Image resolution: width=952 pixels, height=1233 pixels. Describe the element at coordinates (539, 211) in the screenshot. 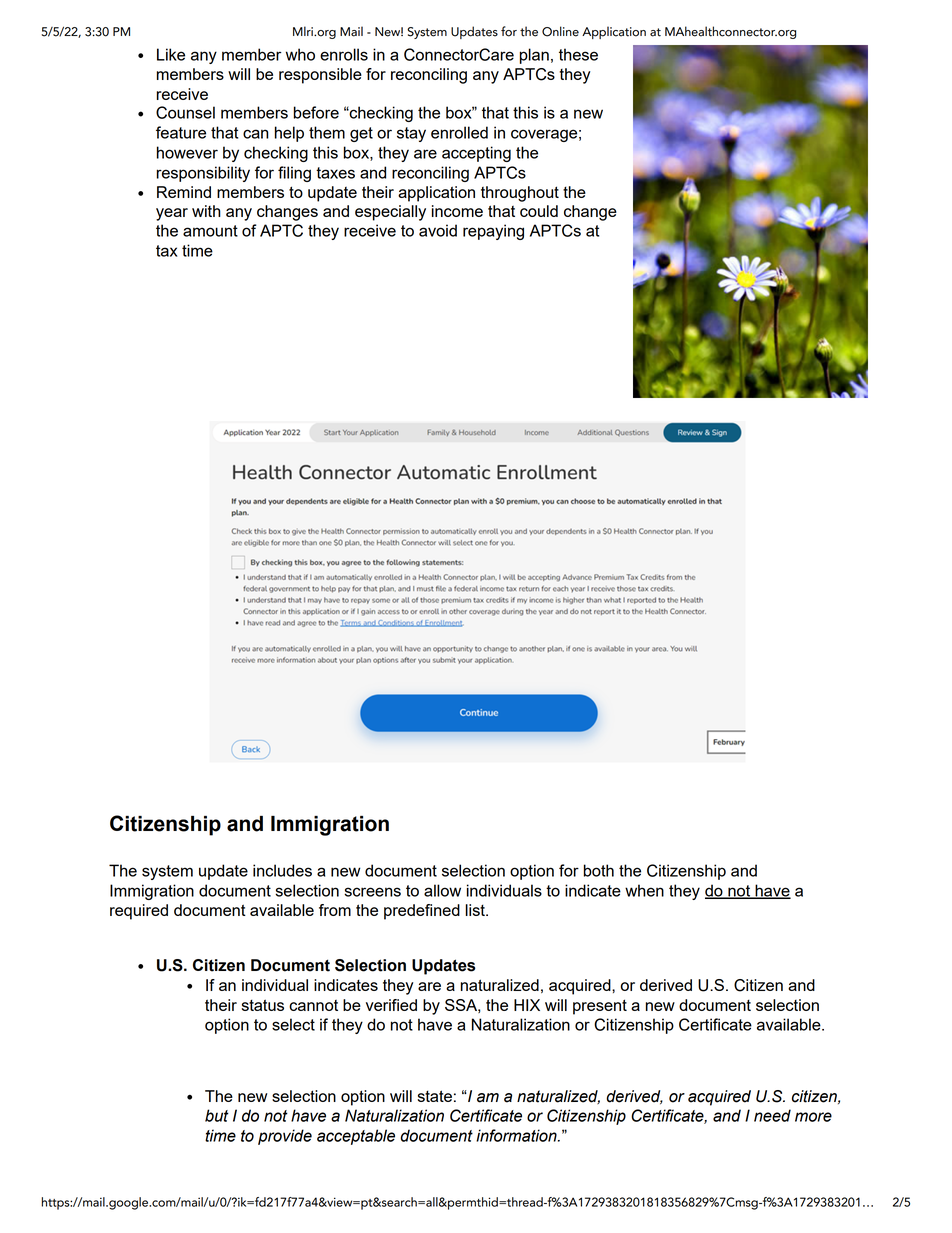

I see `could` at that location.
